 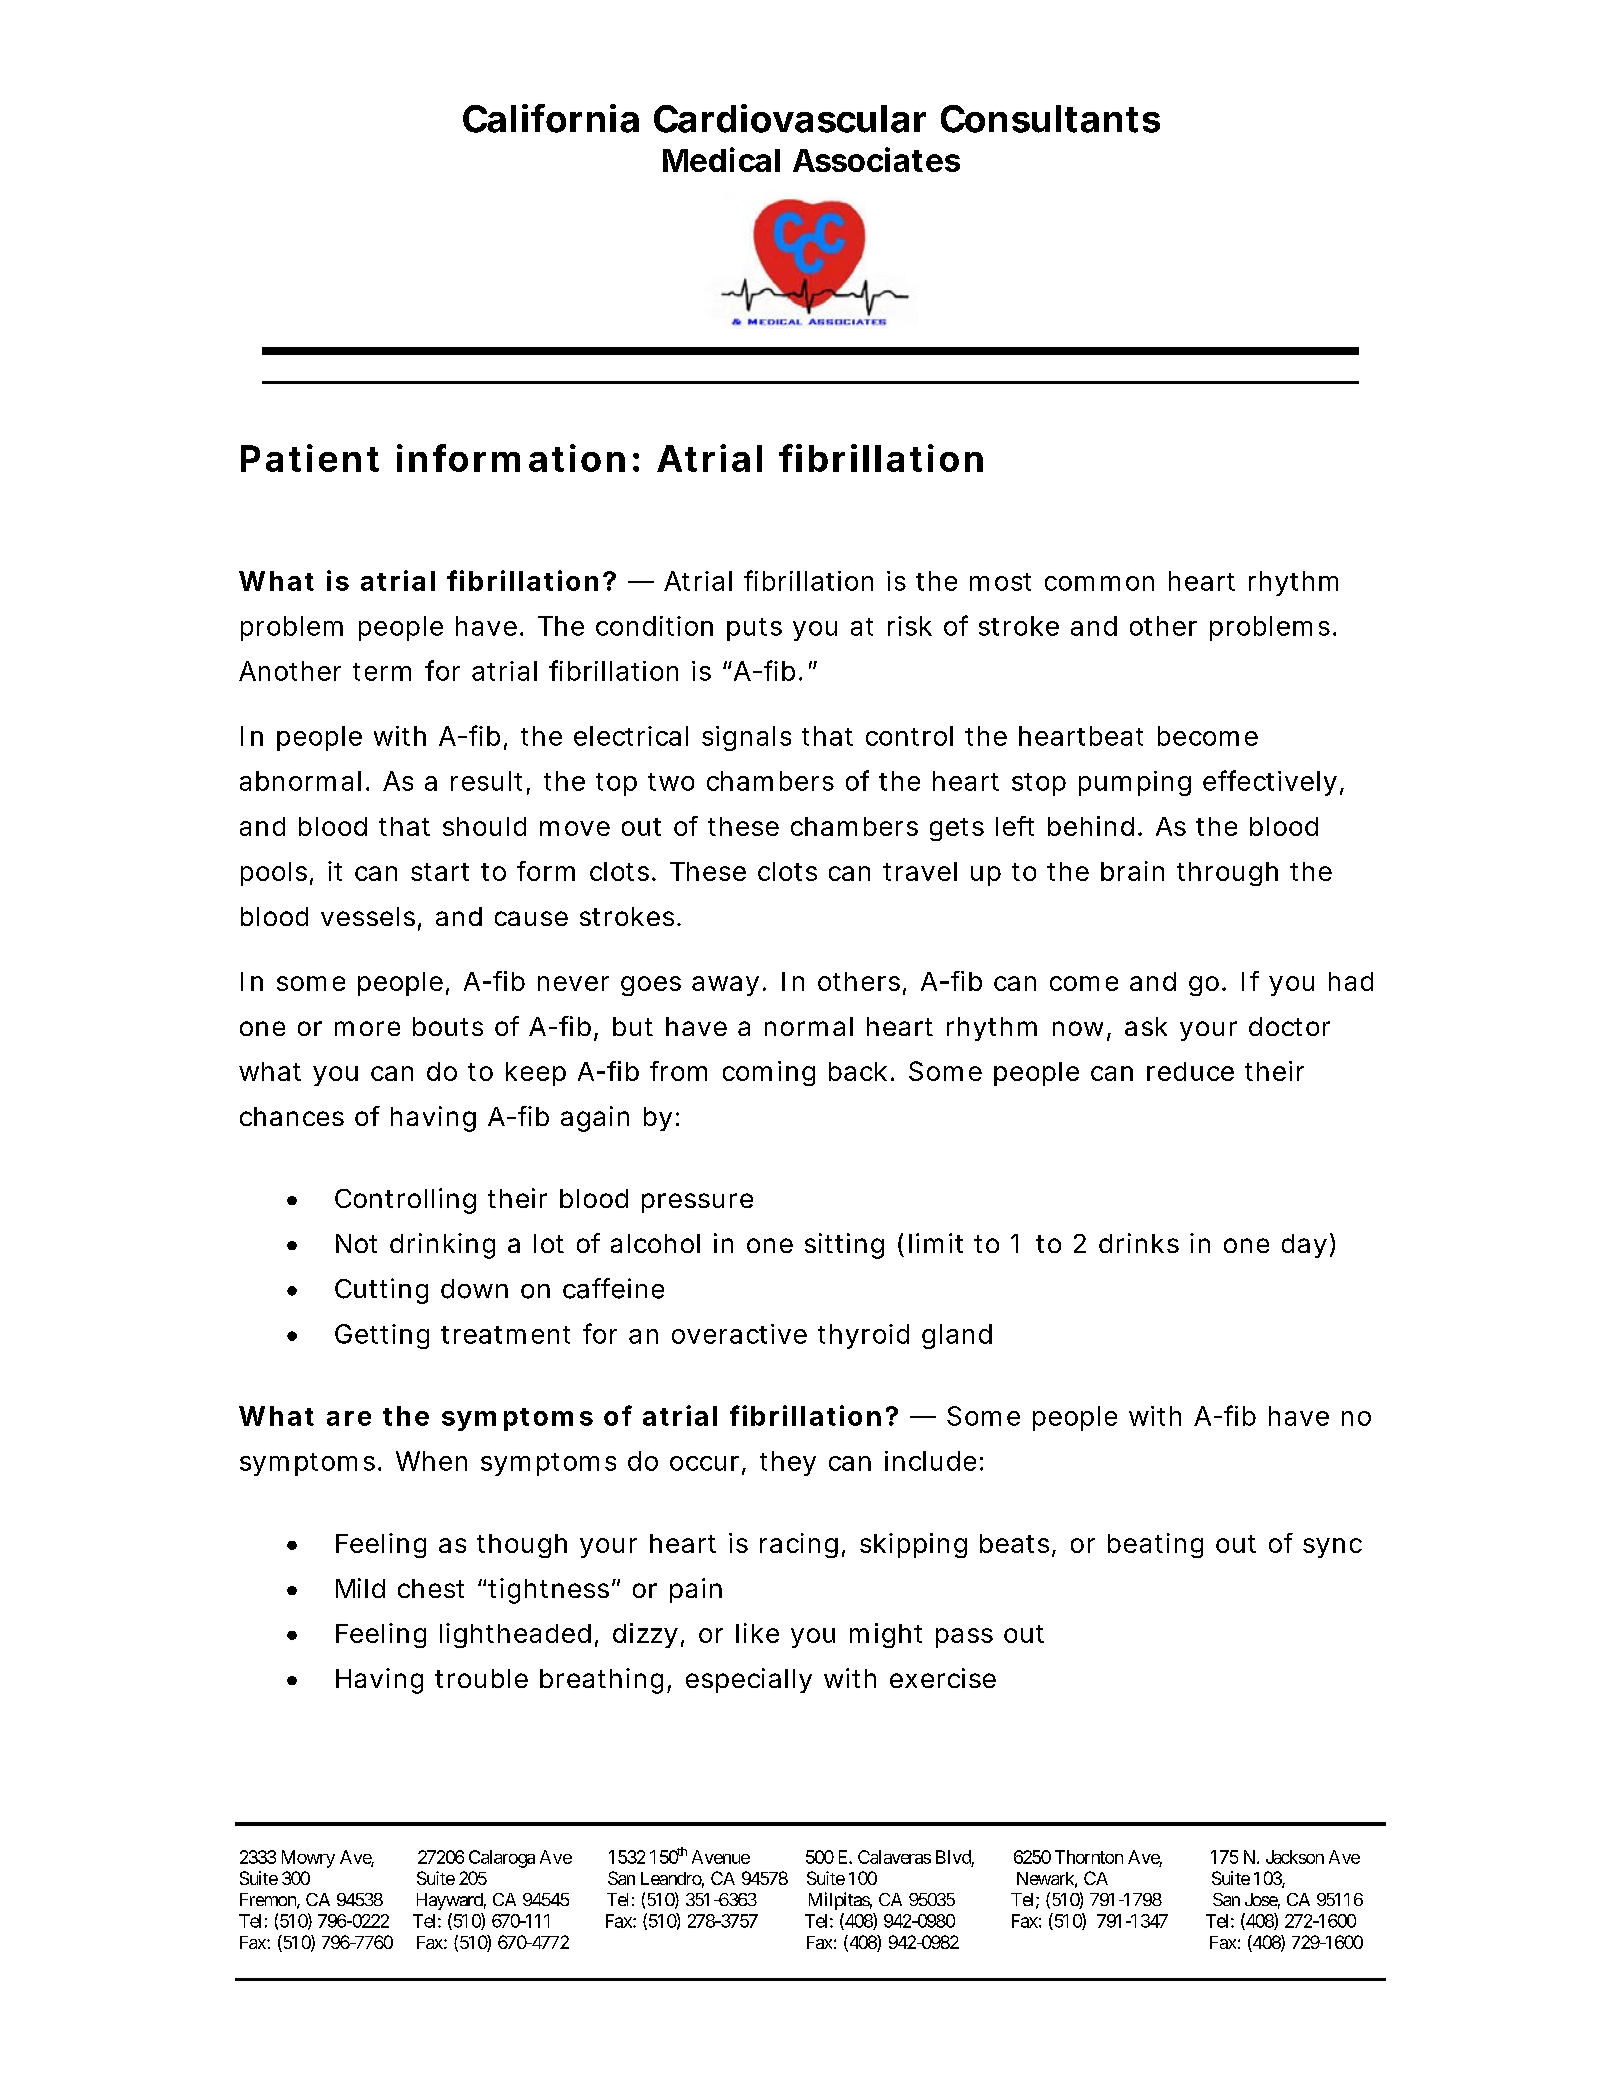 I want to click on California, so click(x=551, y=118).
